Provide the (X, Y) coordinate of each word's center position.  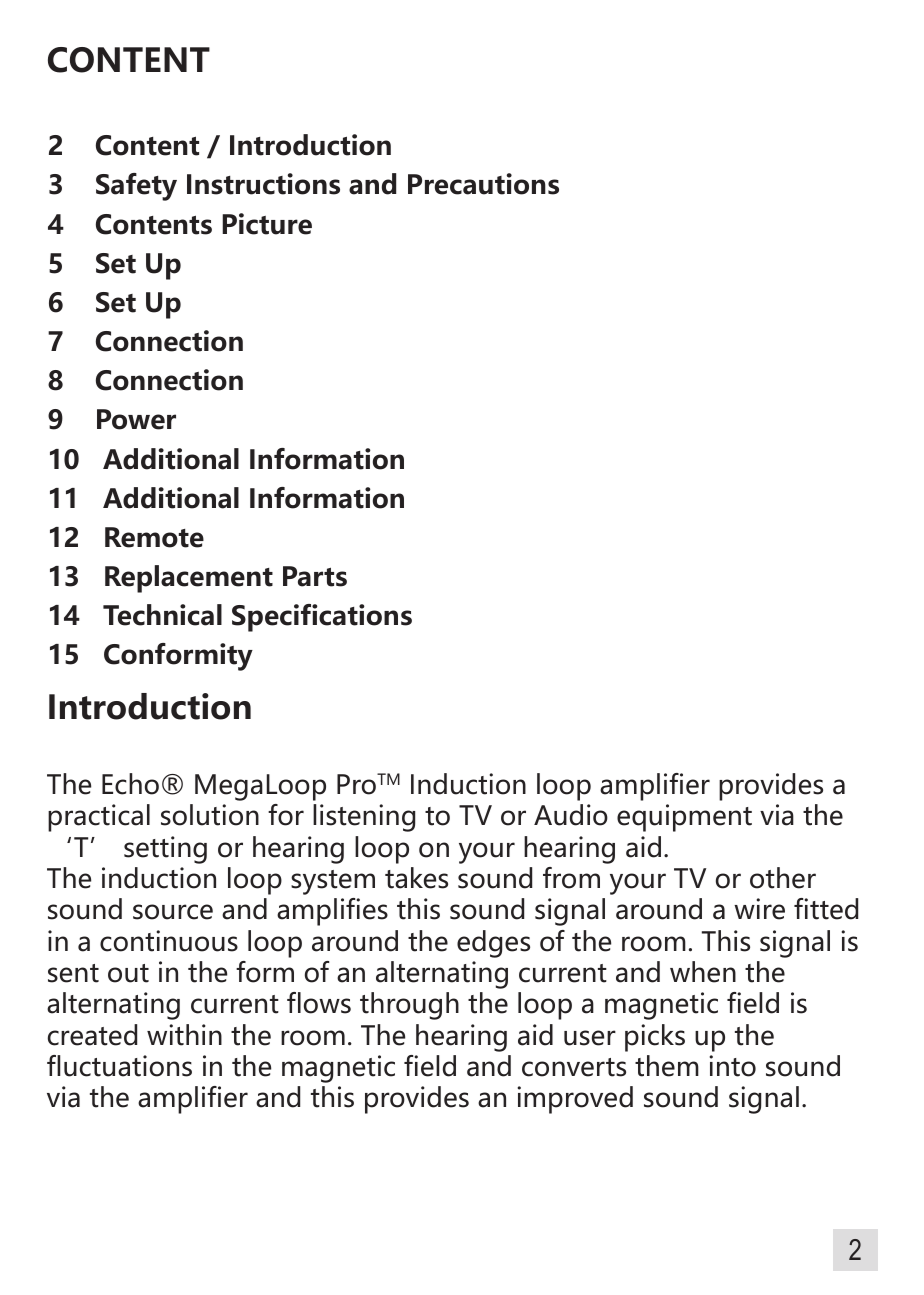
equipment (684, 818)
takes (416, 878)
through (409, 1006)
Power (136, 419)
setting (165, 850)
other (783, 878)
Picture (267, 224)
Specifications (322, 618)
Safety (136, 187)
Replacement (189, 579)
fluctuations (119, 1066)
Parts (315, 576)
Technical (162, 615)
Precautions (483, 184)
